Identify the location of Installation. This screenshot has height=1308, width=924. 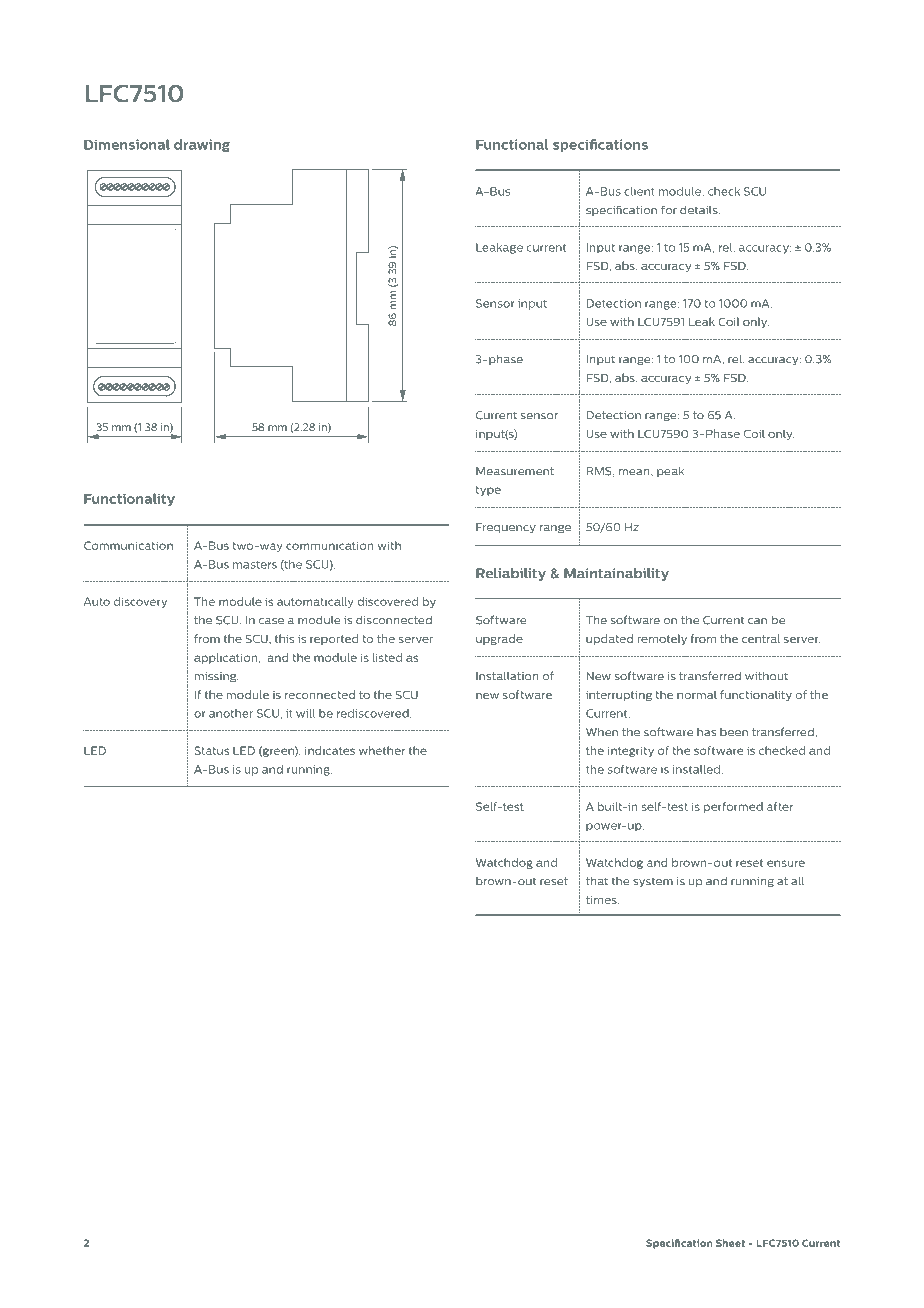
(507, 676).
